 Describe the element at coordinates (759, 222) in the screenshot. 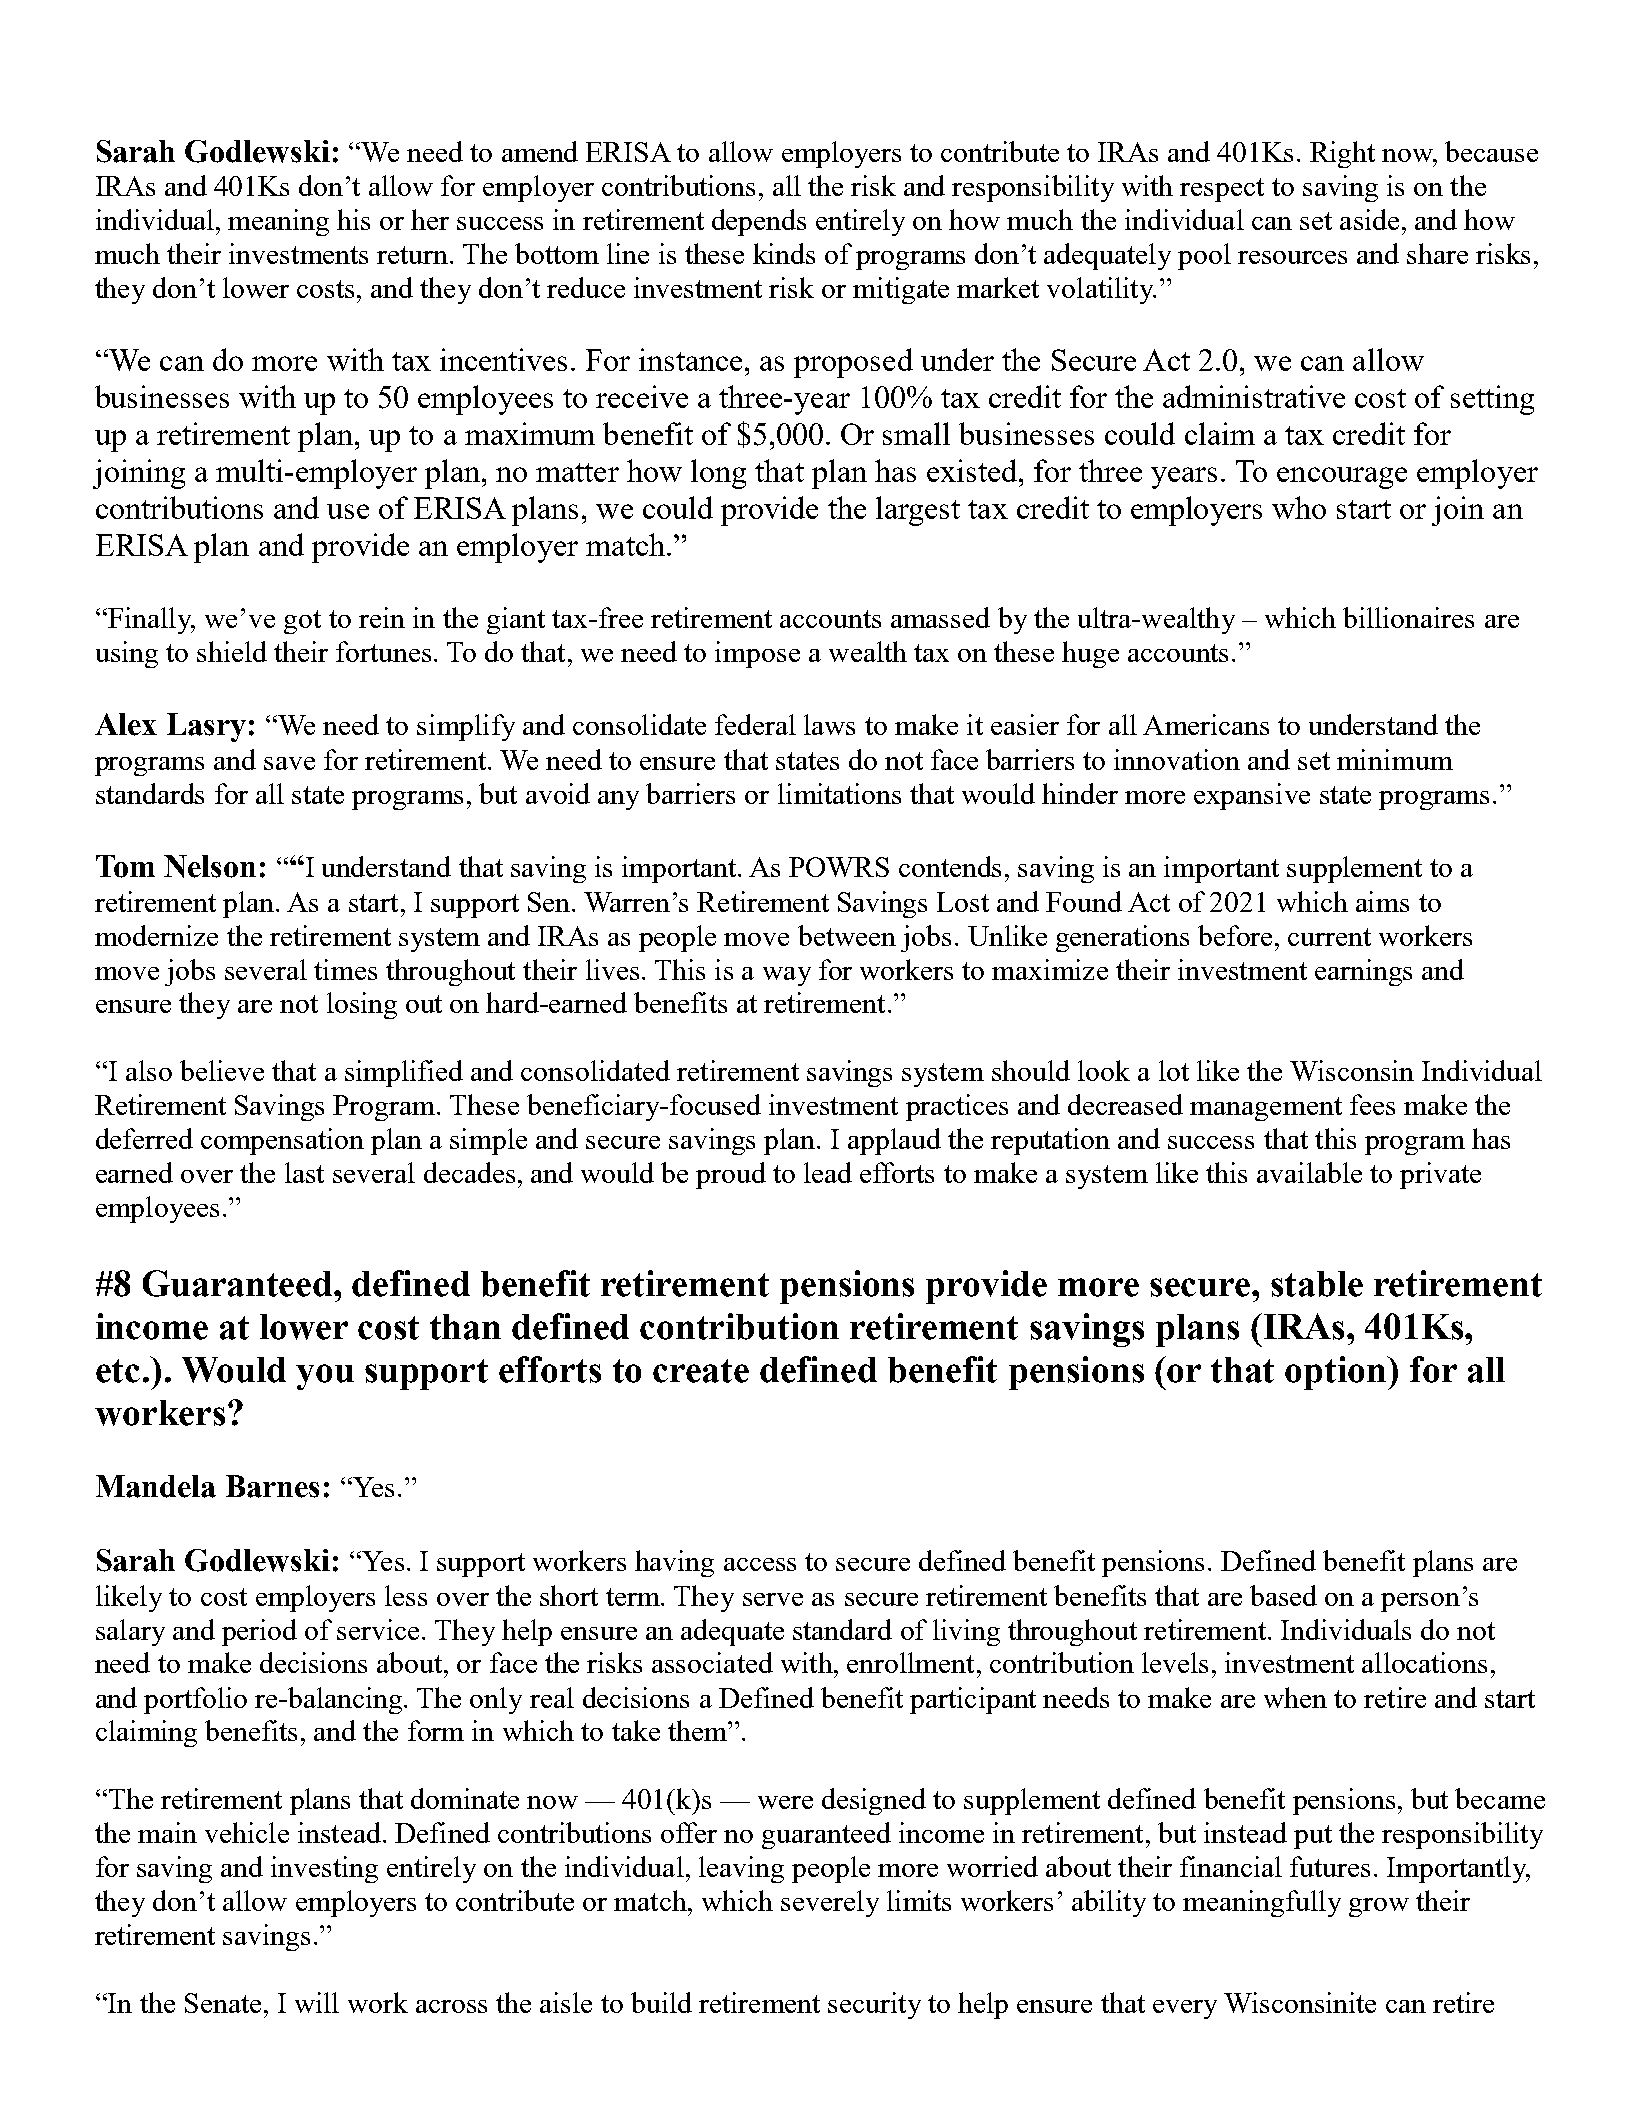

I see `depends` at that location.
